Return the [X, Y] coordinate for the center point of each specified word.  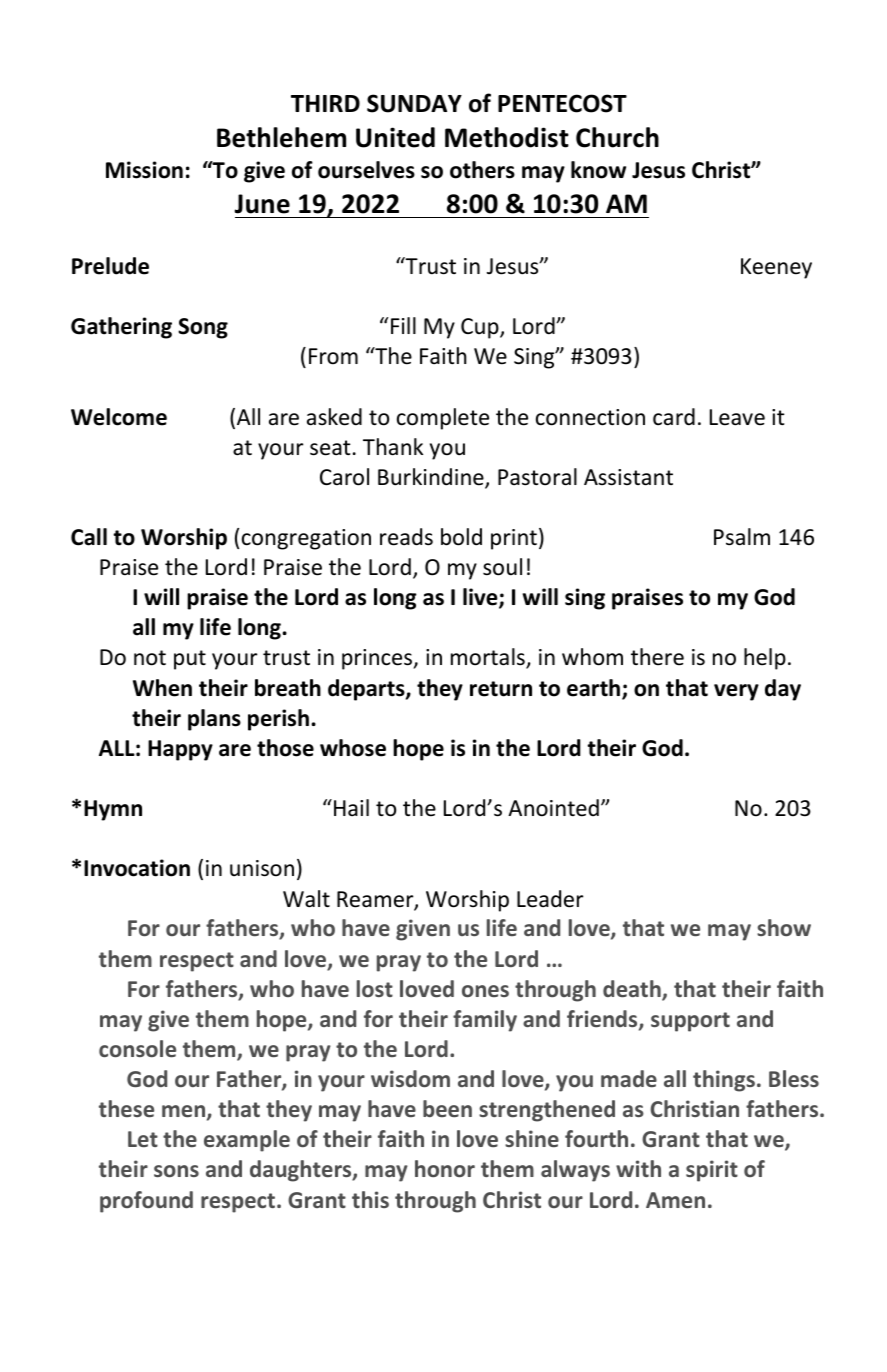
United [395, 137]
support [690, 1022]
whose [353, 748]
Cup [481, 328]
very [736, 692]
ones [485, 991]
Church [617, 137]
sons [176, 1171]
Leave [737, 417]
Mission [144, 170]
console [137, 1048]
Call [89, 537]
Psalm [742, 537]
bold [461, 537]
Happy [180, 750]
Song [203, 328]
